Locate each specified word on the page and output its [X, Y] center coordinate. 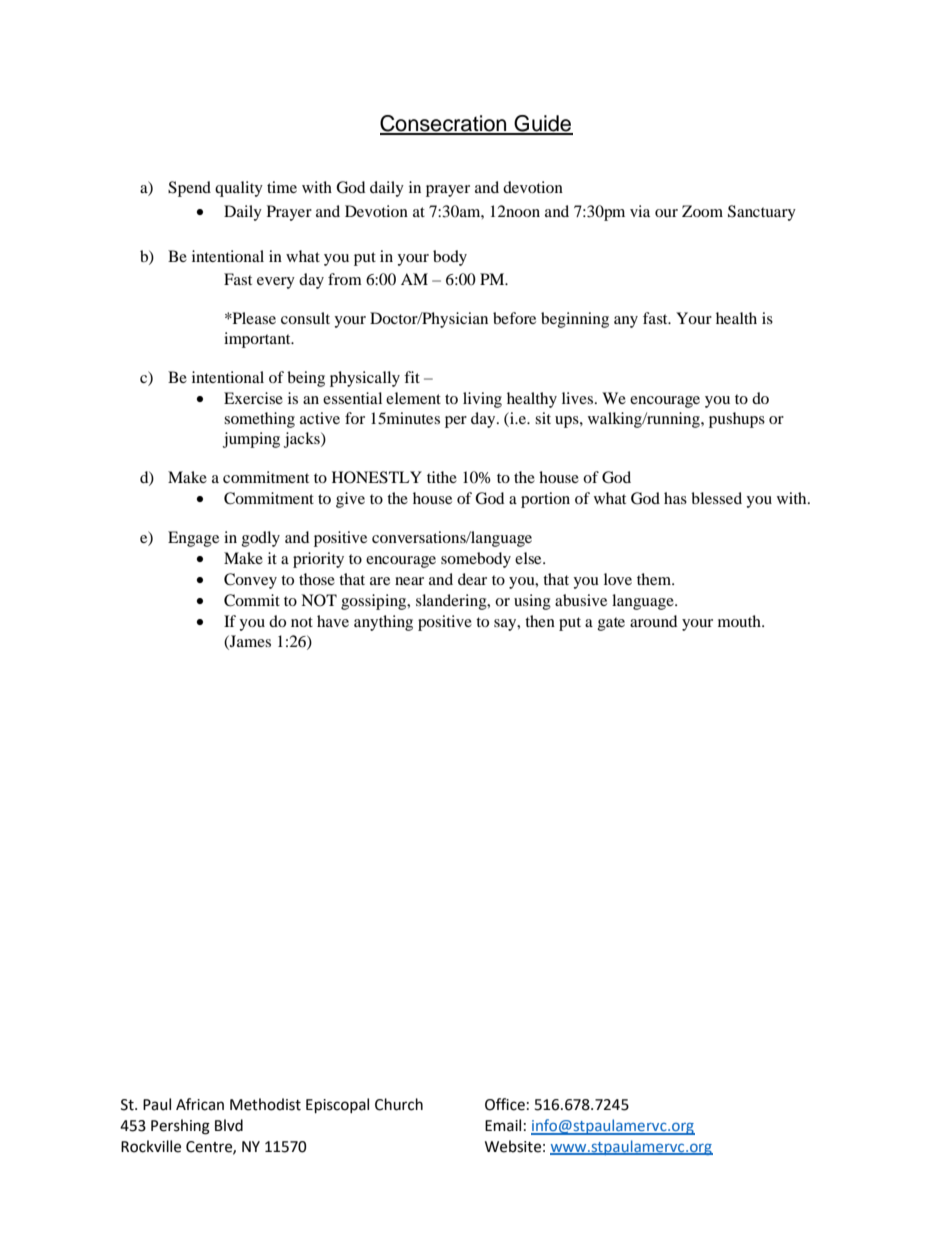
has [675, 498]
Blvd [229, 1125]
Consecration [444, 124]
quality [239, 189]
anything [383, 623]
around [653, 621]
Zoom [702, 211]
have [333, 621]
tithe [442, 477]
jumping [251, 440]
